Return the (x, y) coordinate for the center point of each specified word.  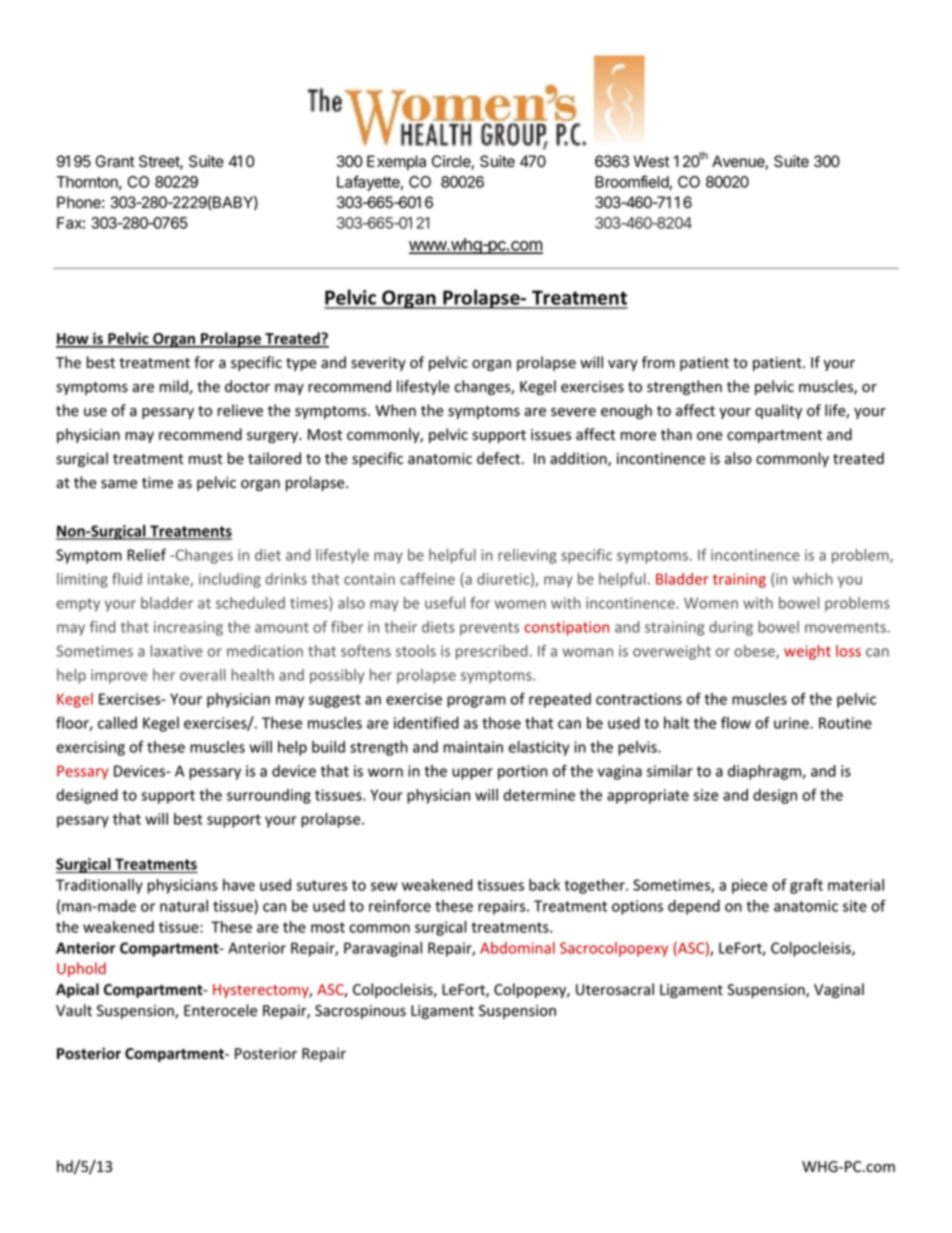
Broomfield (632, 182)
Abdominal (517, 948)
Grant (114, 161)
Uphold (81, 969)
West (651, 161)
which (812, 579)
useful (445, 603)
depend (694, 907)
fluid (127, 579)
